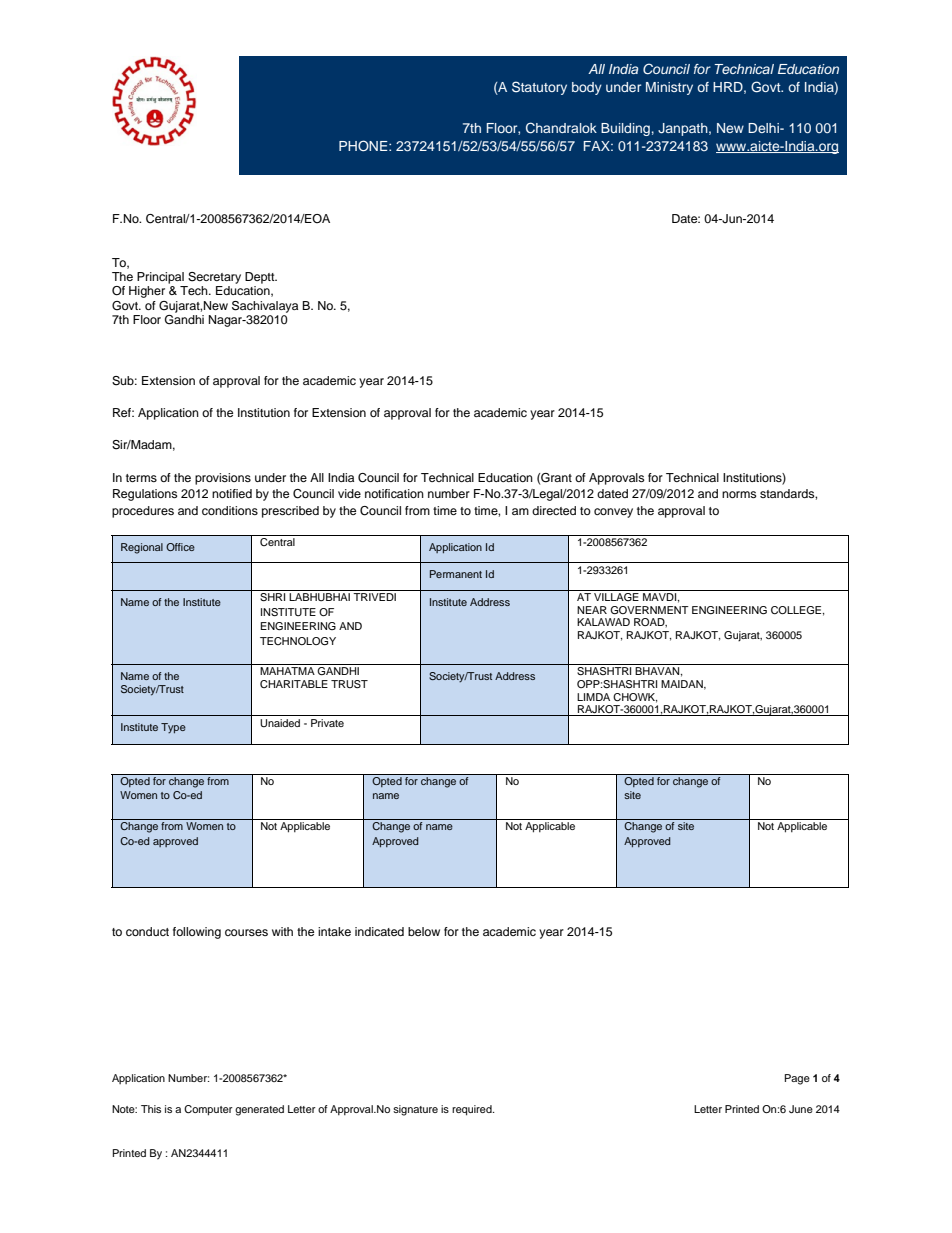 The image size is (952, 1233). What do you see at coordinates (797, 1079) in the screenshot?
I see `Page` at bounding box center [797, 1079].
